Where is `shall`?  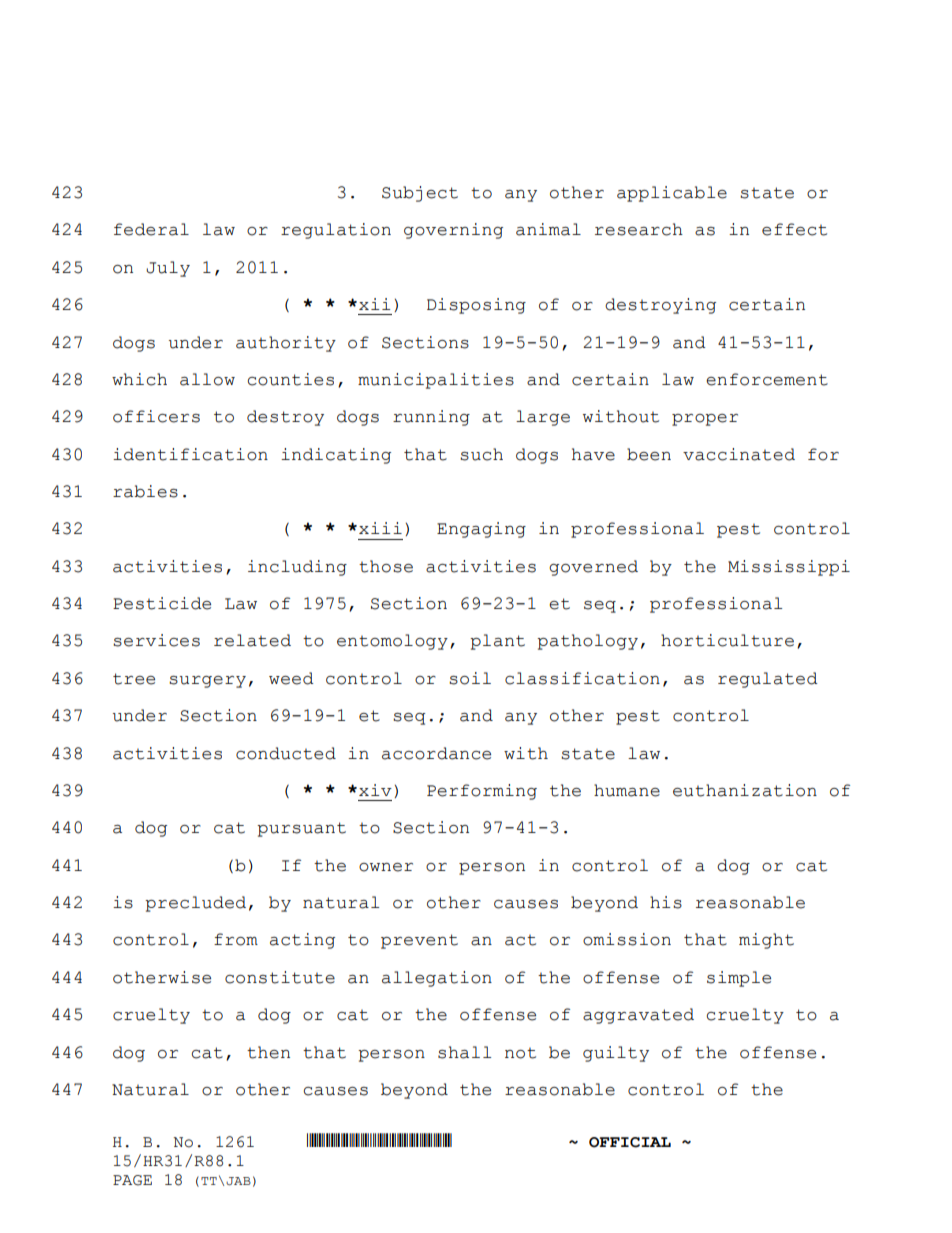 shall is located at coordinates (464, 1052).
